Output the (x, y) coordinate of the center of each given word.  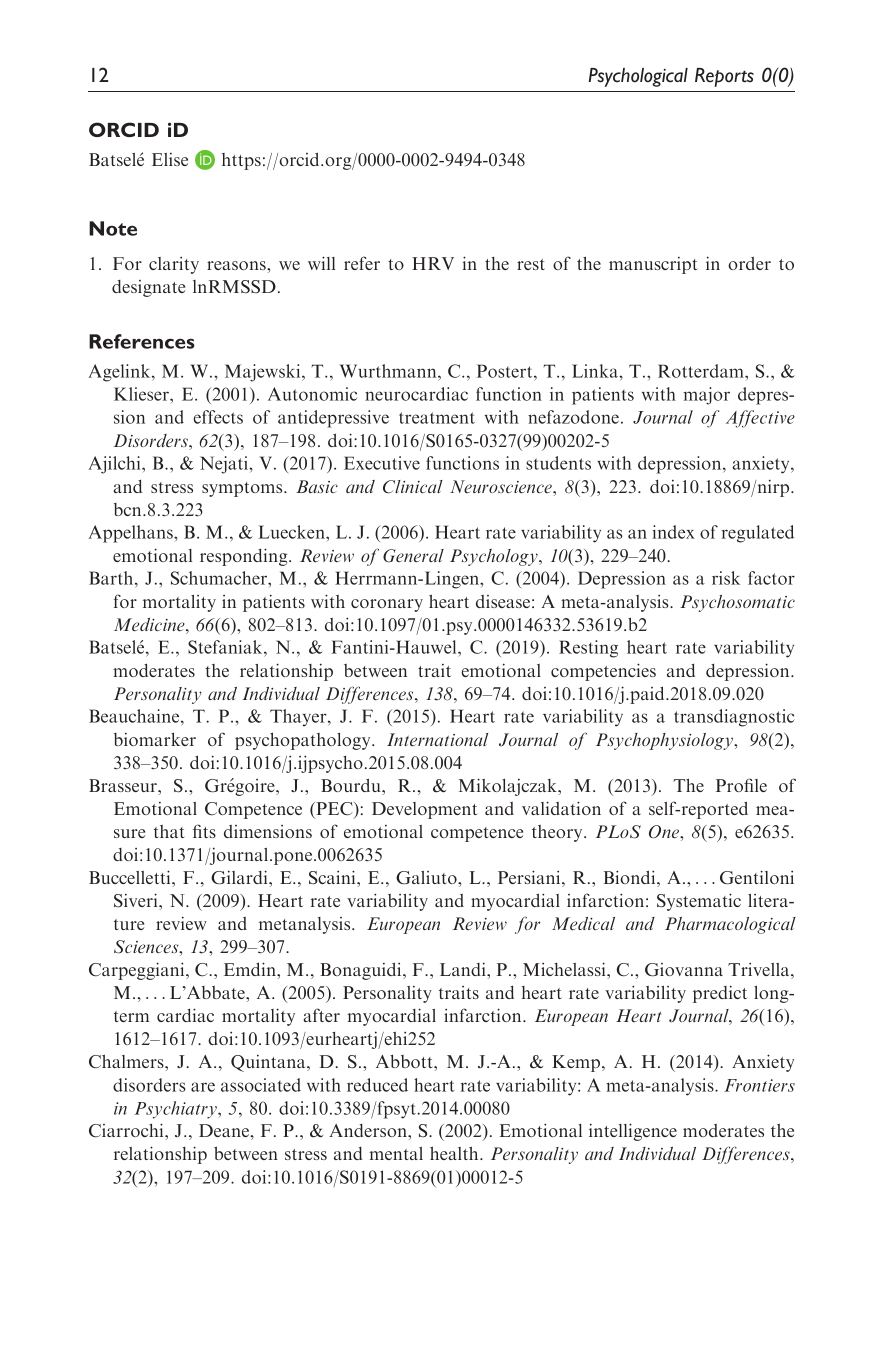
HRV (433, 263)
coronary (387, 605)
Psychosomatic (737, 603)
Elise (170, 159)
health (455, 1153)
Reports (724, 77)
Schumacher (220, 578)
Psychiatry (176, 1110)
